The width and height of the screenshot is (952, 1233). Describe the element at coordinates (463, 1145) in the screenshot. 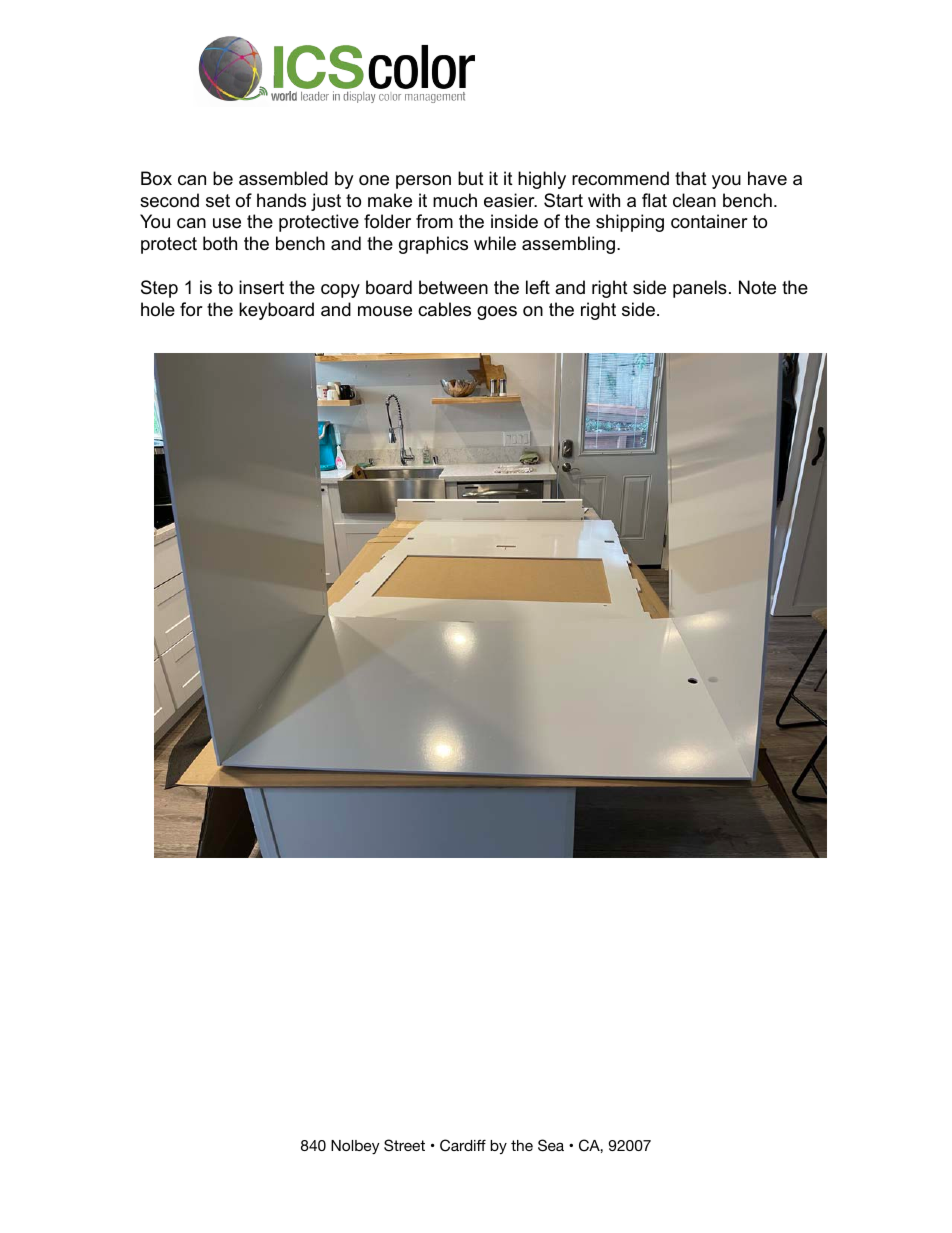

I see `Cardiff` at that location.
